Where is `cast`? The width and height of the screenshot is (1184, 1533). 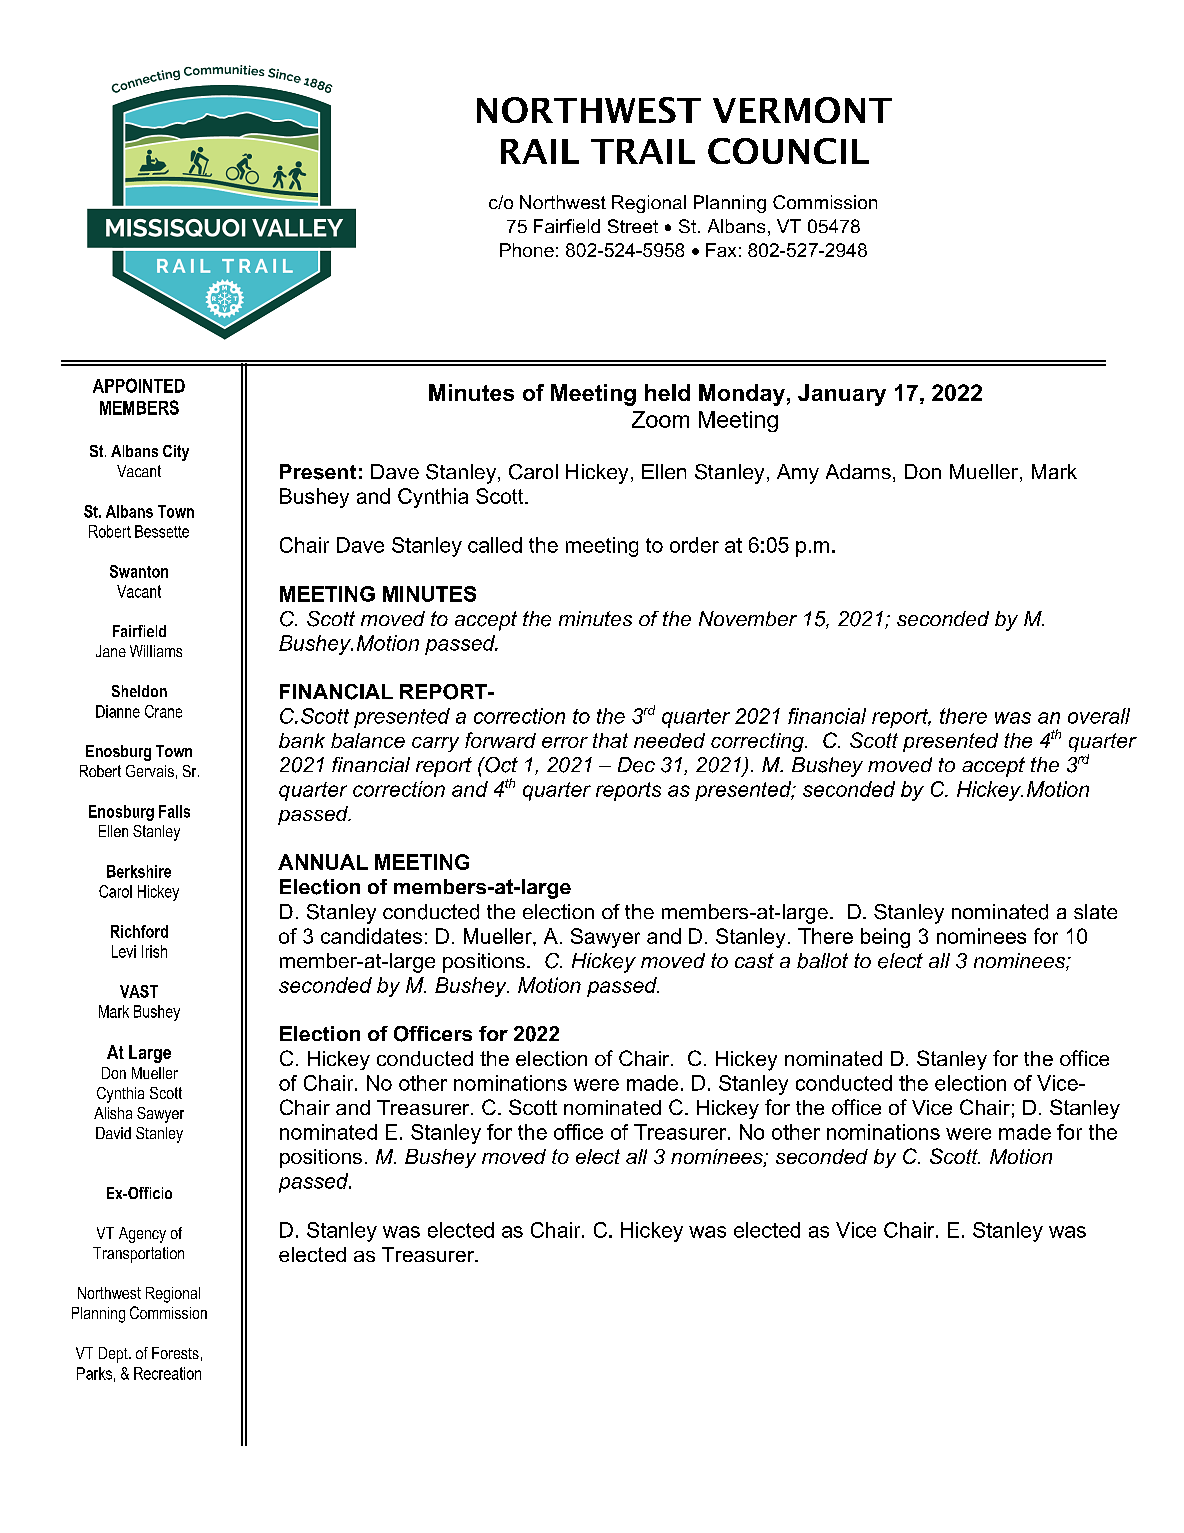 cast is located at coordinates (754, 960).
